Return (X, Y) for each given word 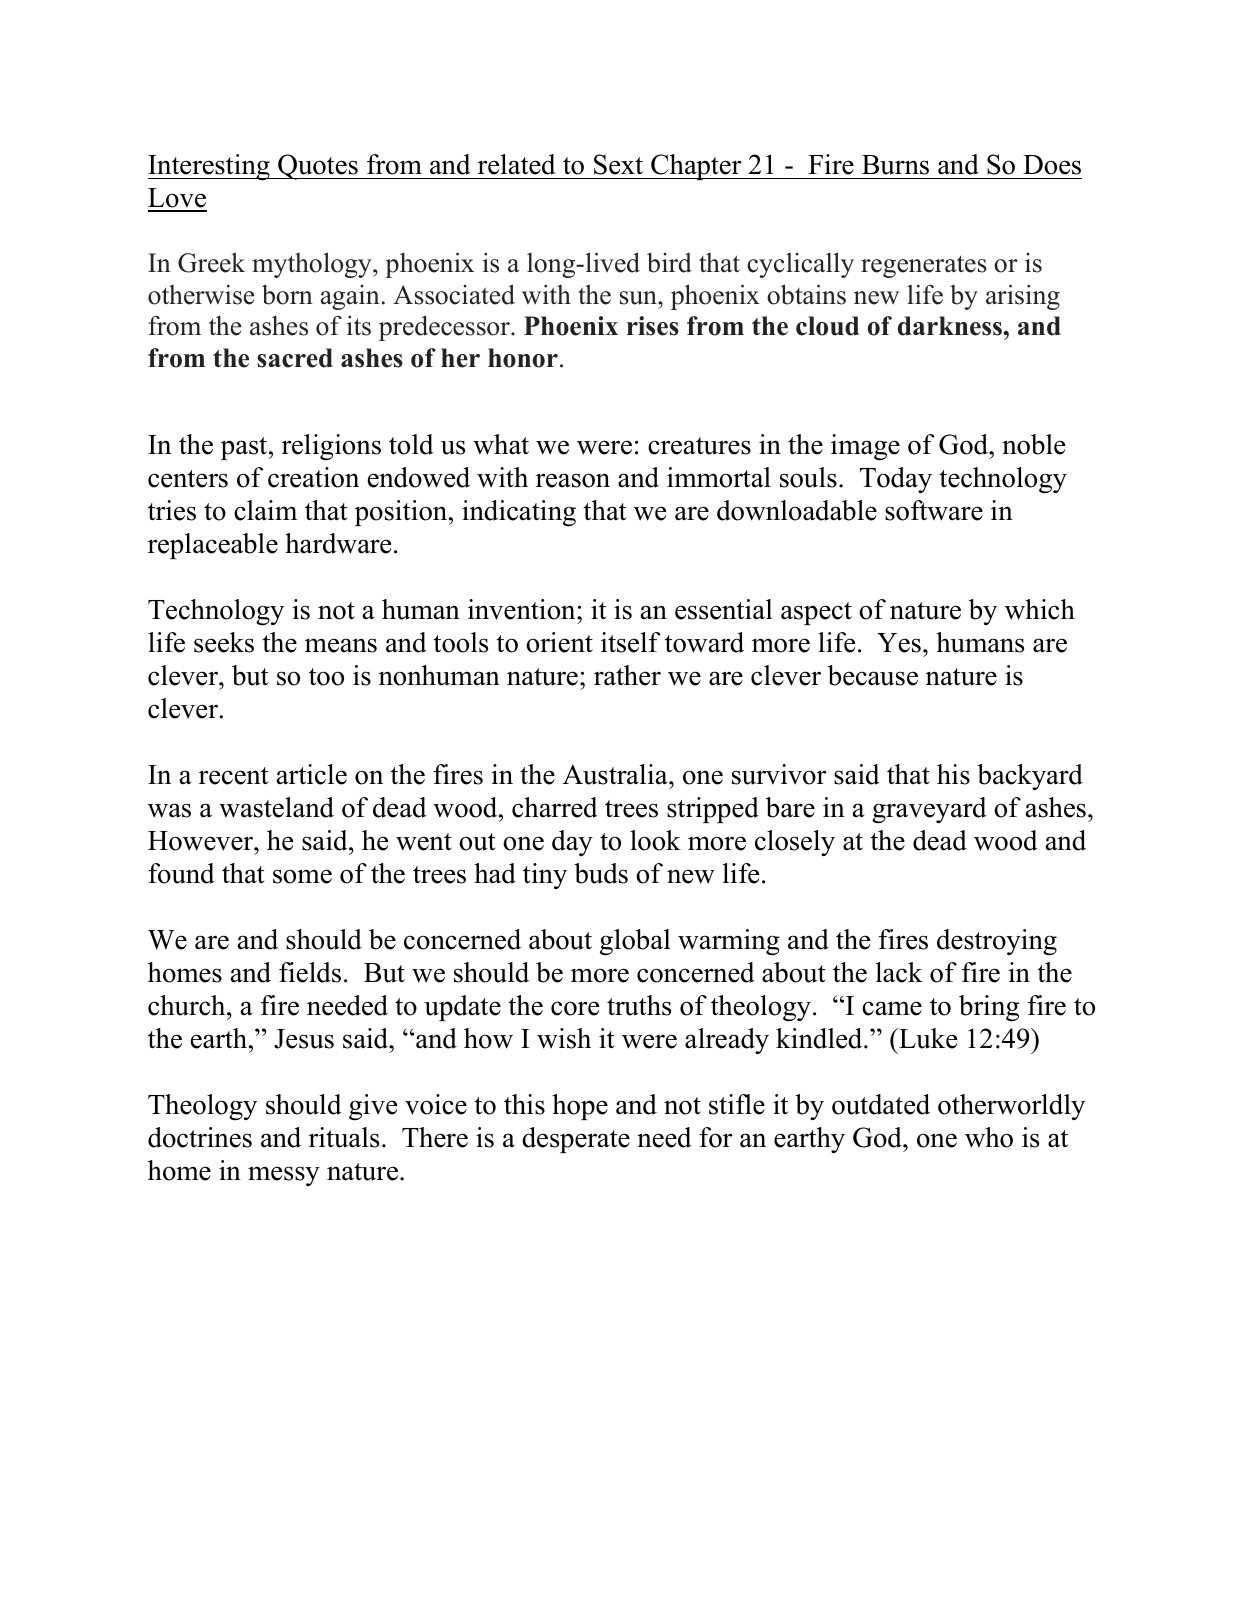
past (245, 448)
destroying (997, 942)
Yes (899, 643)
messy (284, 1176)
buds (601, 873)
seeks (224, 642)
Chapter (696, 167)
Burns (895, 165)
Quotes (318, 167)
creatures (699, 446)
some (302, 876)
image (865, 447)
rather (627, 675)
